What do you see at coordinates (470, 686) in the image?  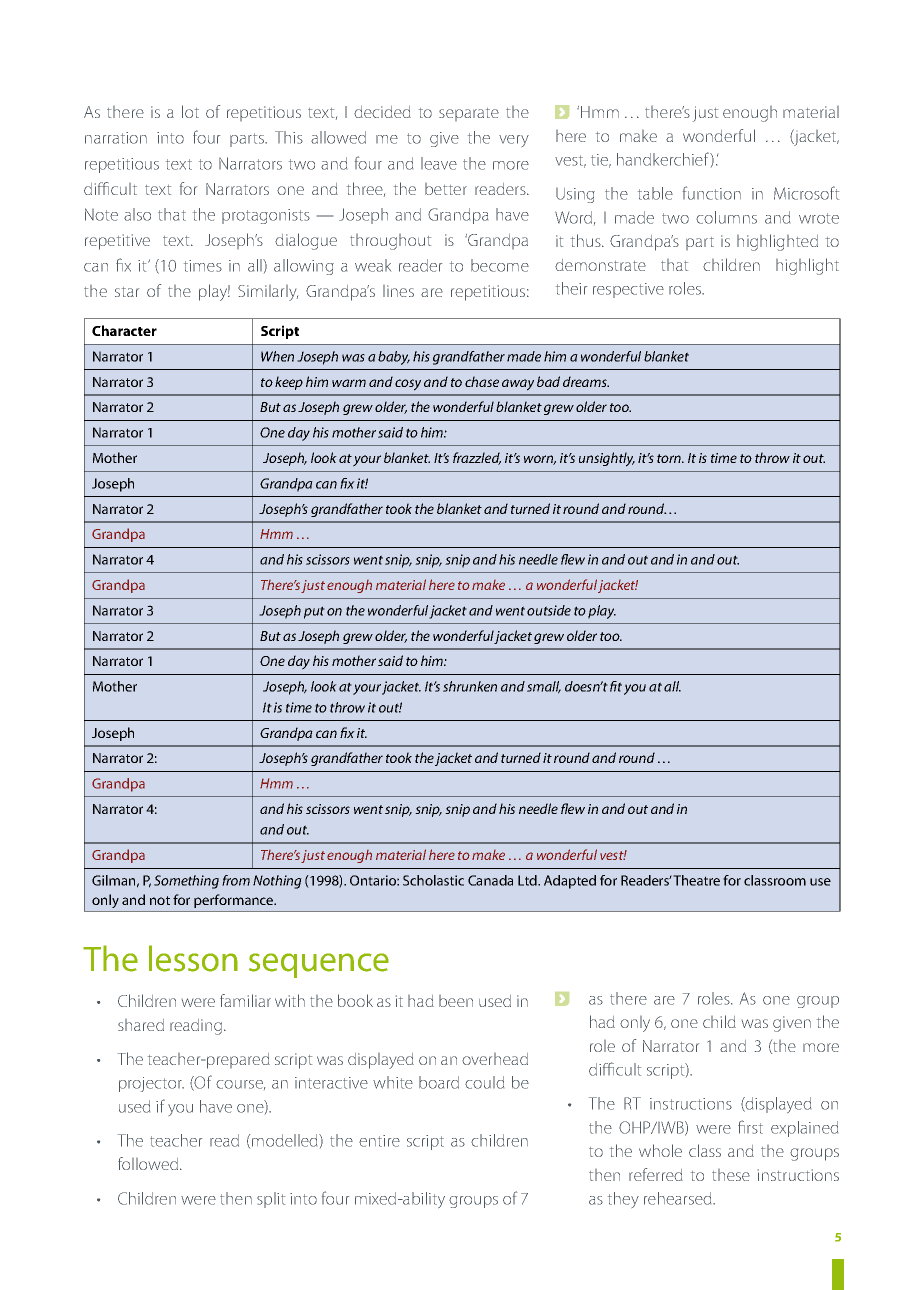 I see `shrunken` at bounding box center [470, 686].
